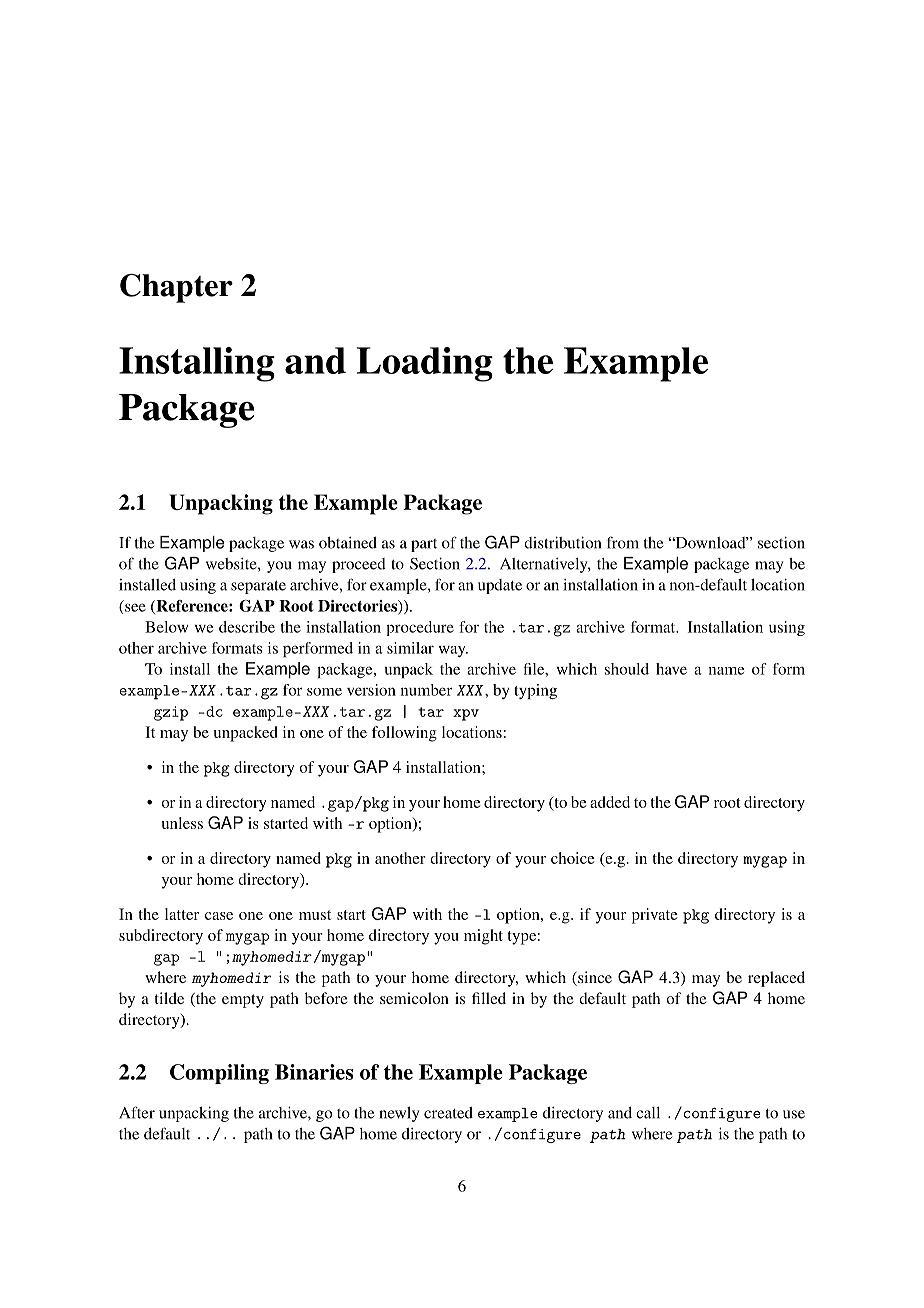 This page has height=1308, width=924. Describe the element at coordinates (176, 288) in the page. I see `Chapter` at that location.
